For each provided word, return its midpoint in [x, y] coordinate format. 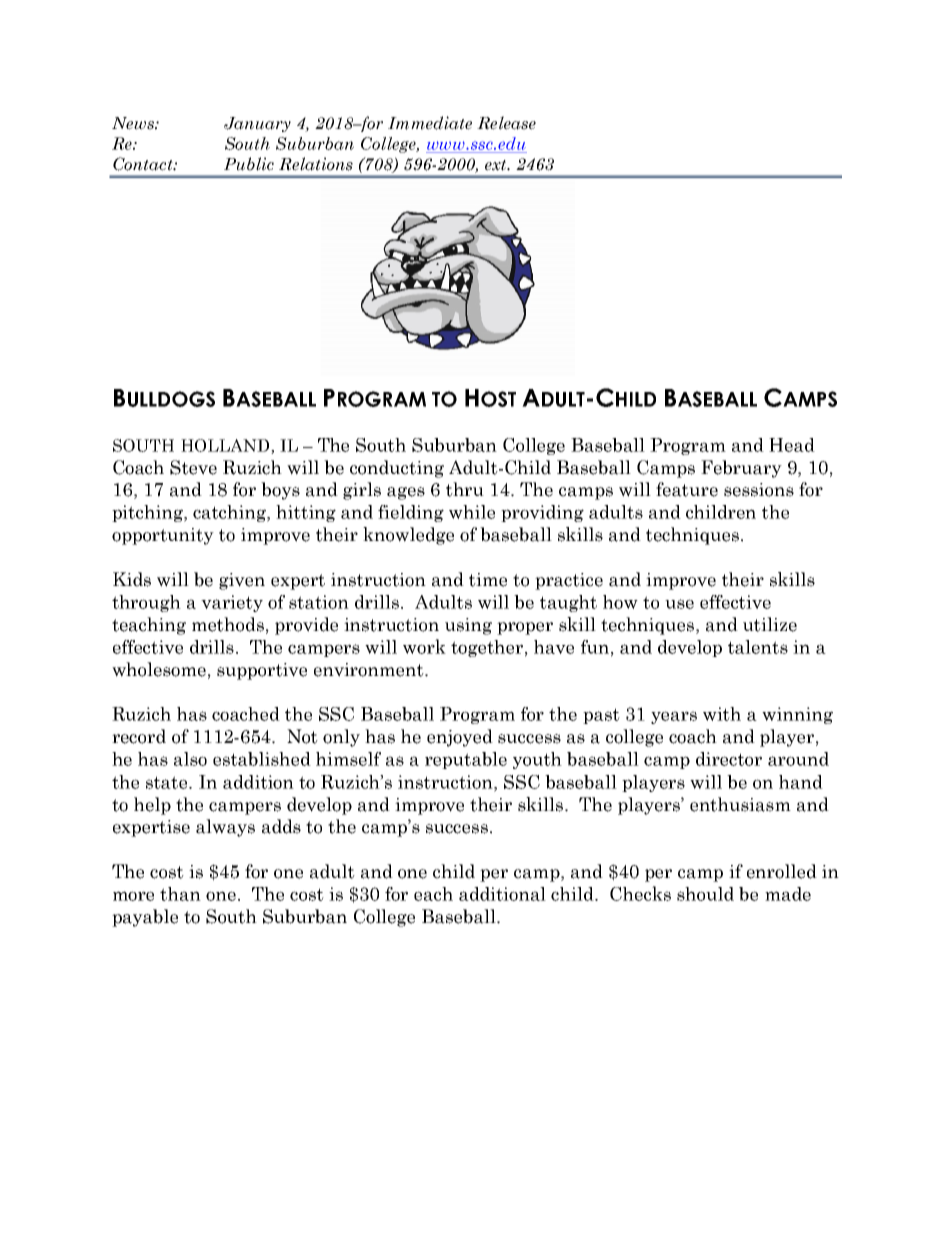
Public [249, 164]
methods [228, 624]
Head [792, 445]
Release [506, 123]
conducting [397, 469]
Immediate [430, 123]
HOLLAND [226, 446]
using [468, 626]
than [180, 894]
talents [758, 647]
